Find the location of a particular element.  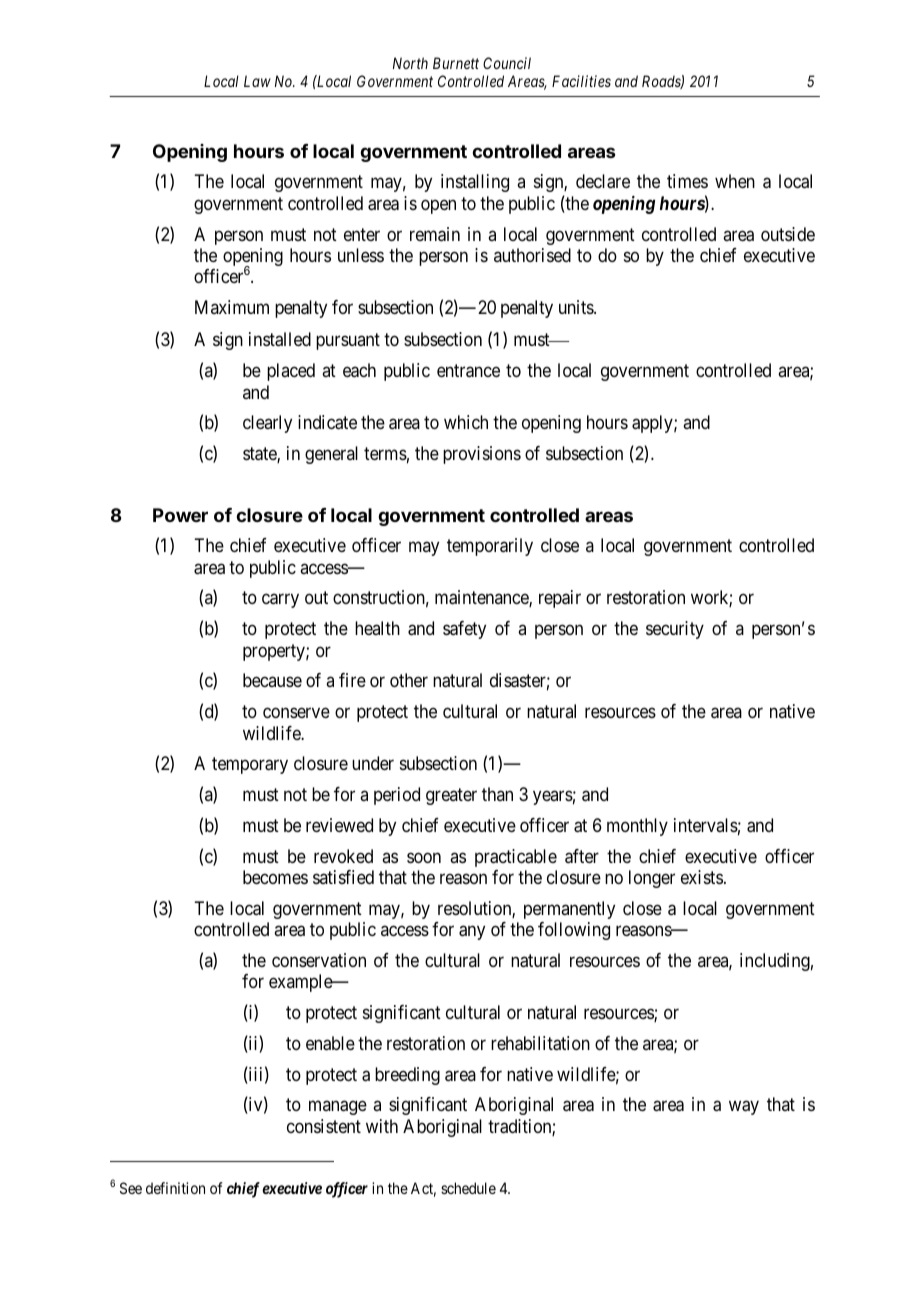

enter is located at coordinates (362, 234).
